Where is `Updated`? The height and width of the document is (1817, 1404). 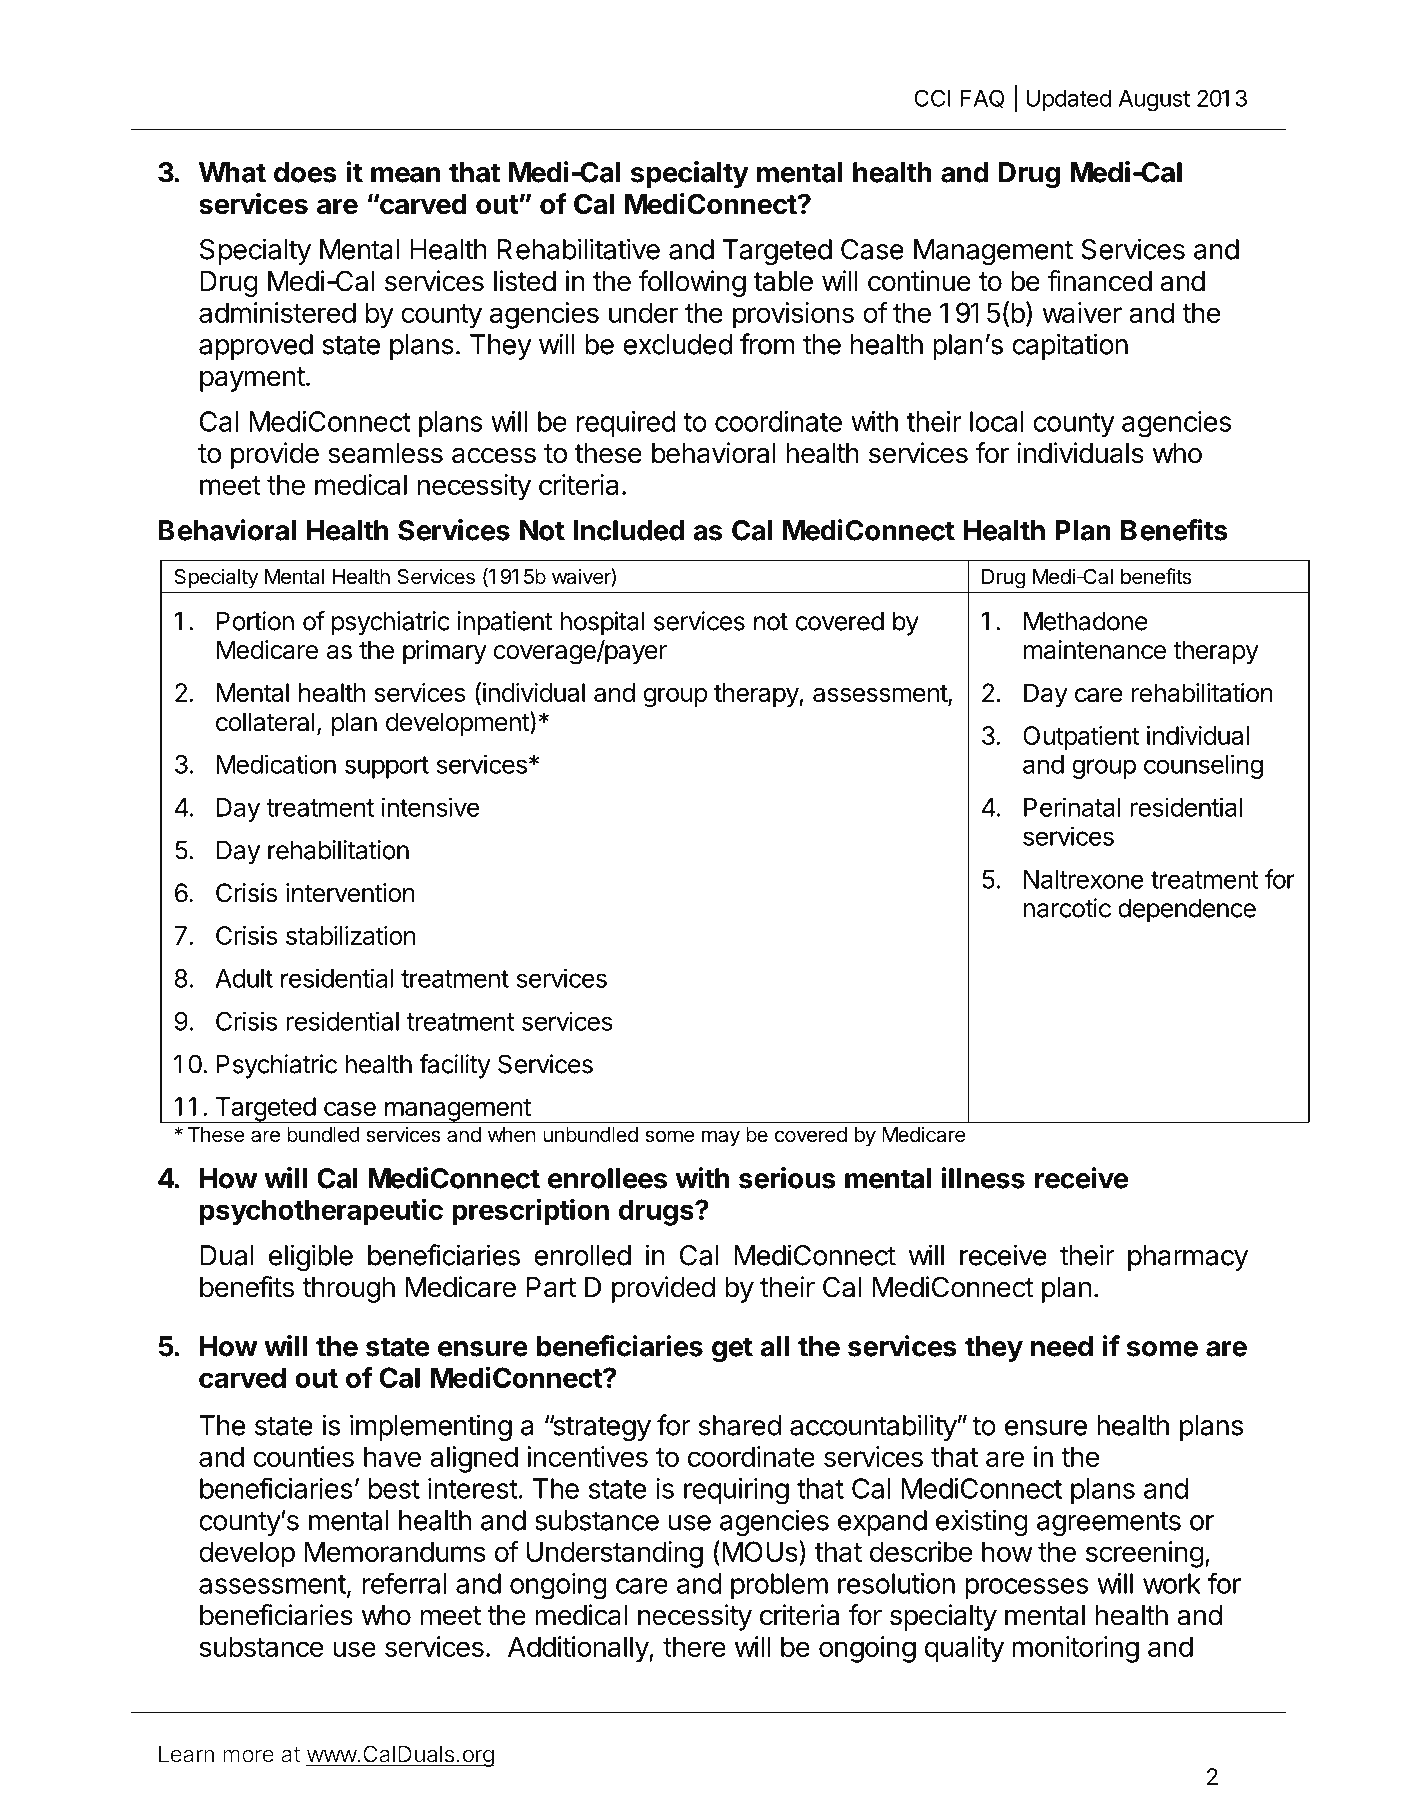 Updated is located at coordinates (1068, 100).
